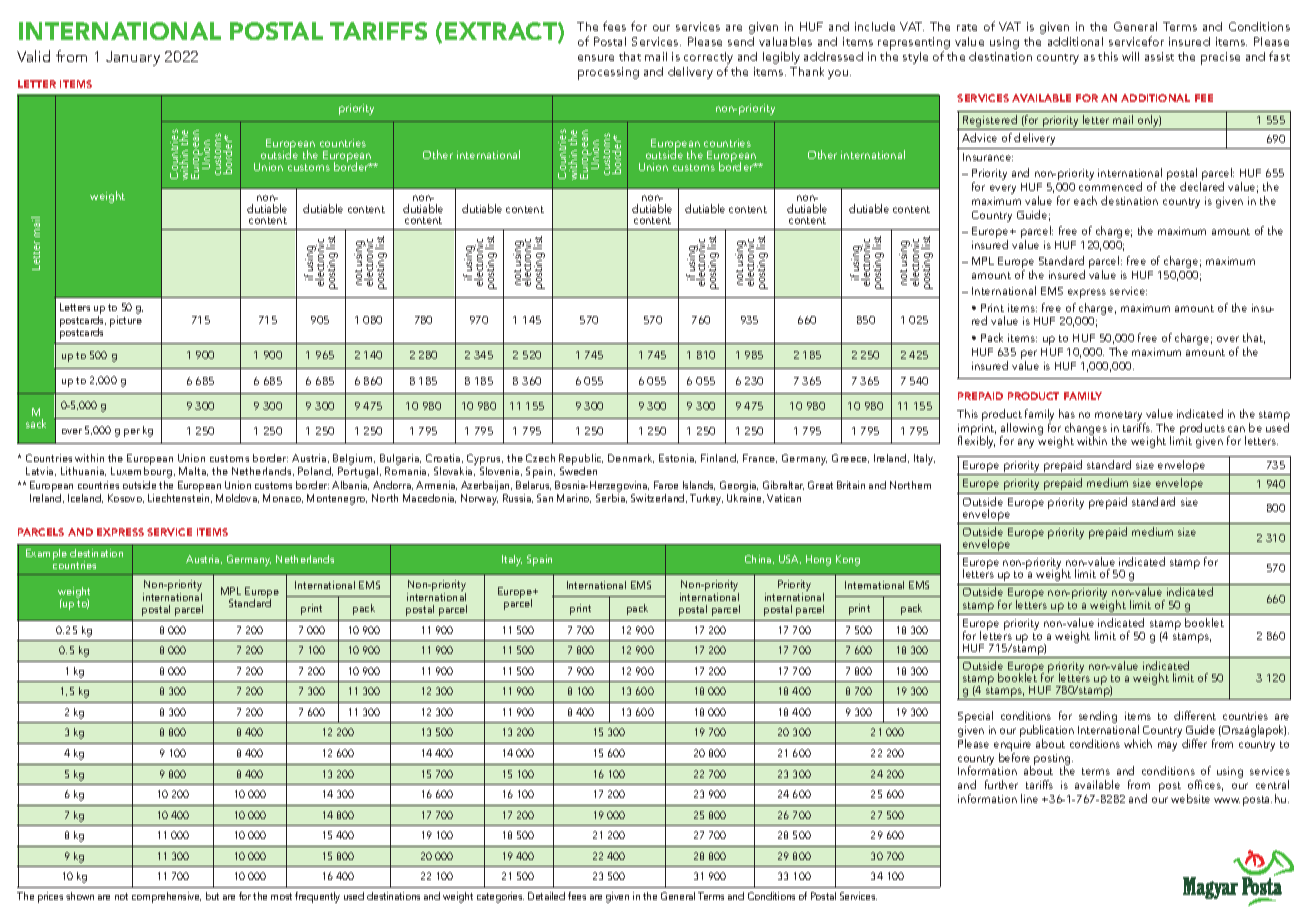 This screenshot has height=924, width=1308. Describe the element at coordinates (212, 896) in the screenshot. I see `but` at that location.
